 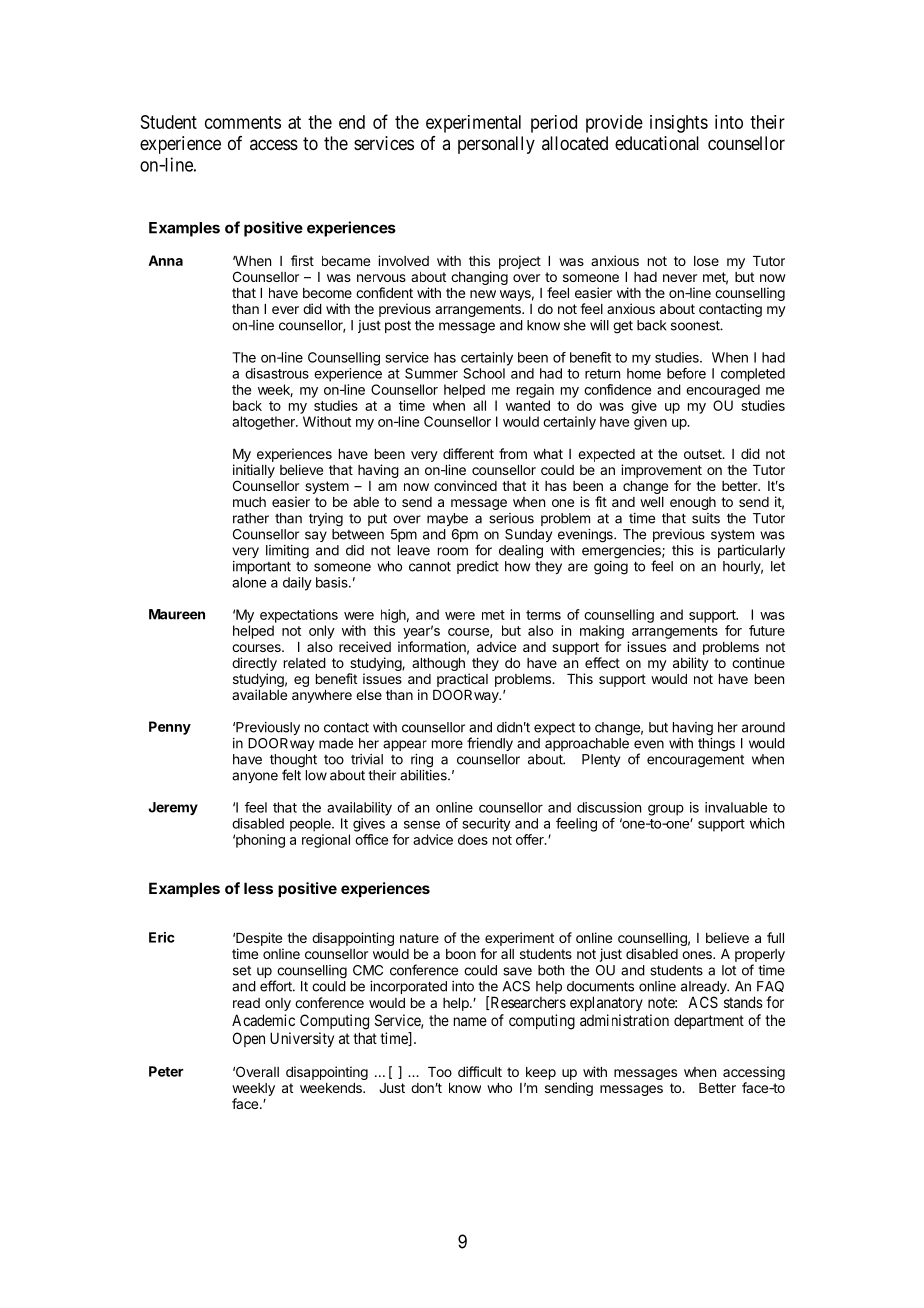 What do you see at coordinates (478, 567) in the image?
I see `predict` at bounding box center [478, 567].
